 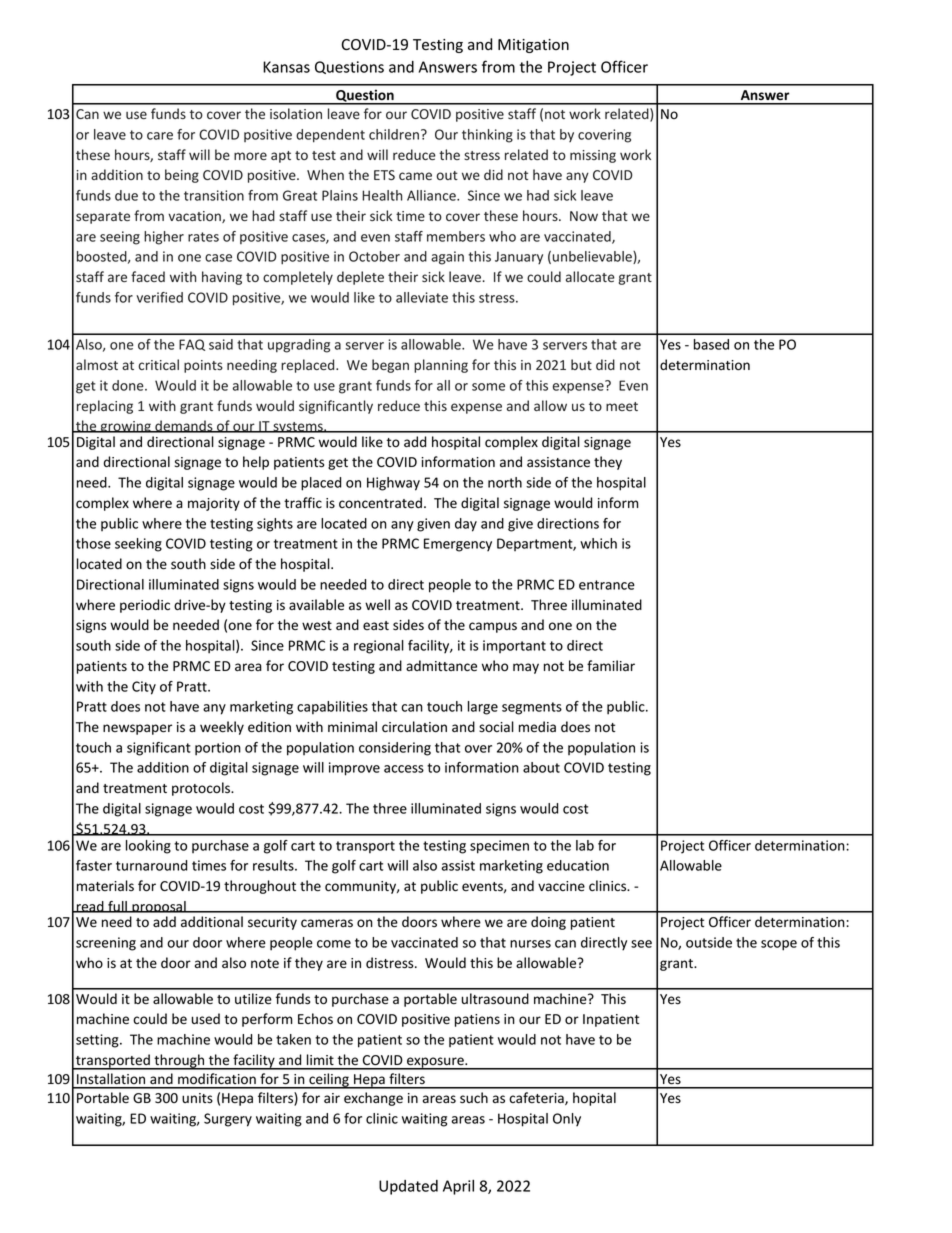 I want to click on hopital, so click(x=594, y=1099).
